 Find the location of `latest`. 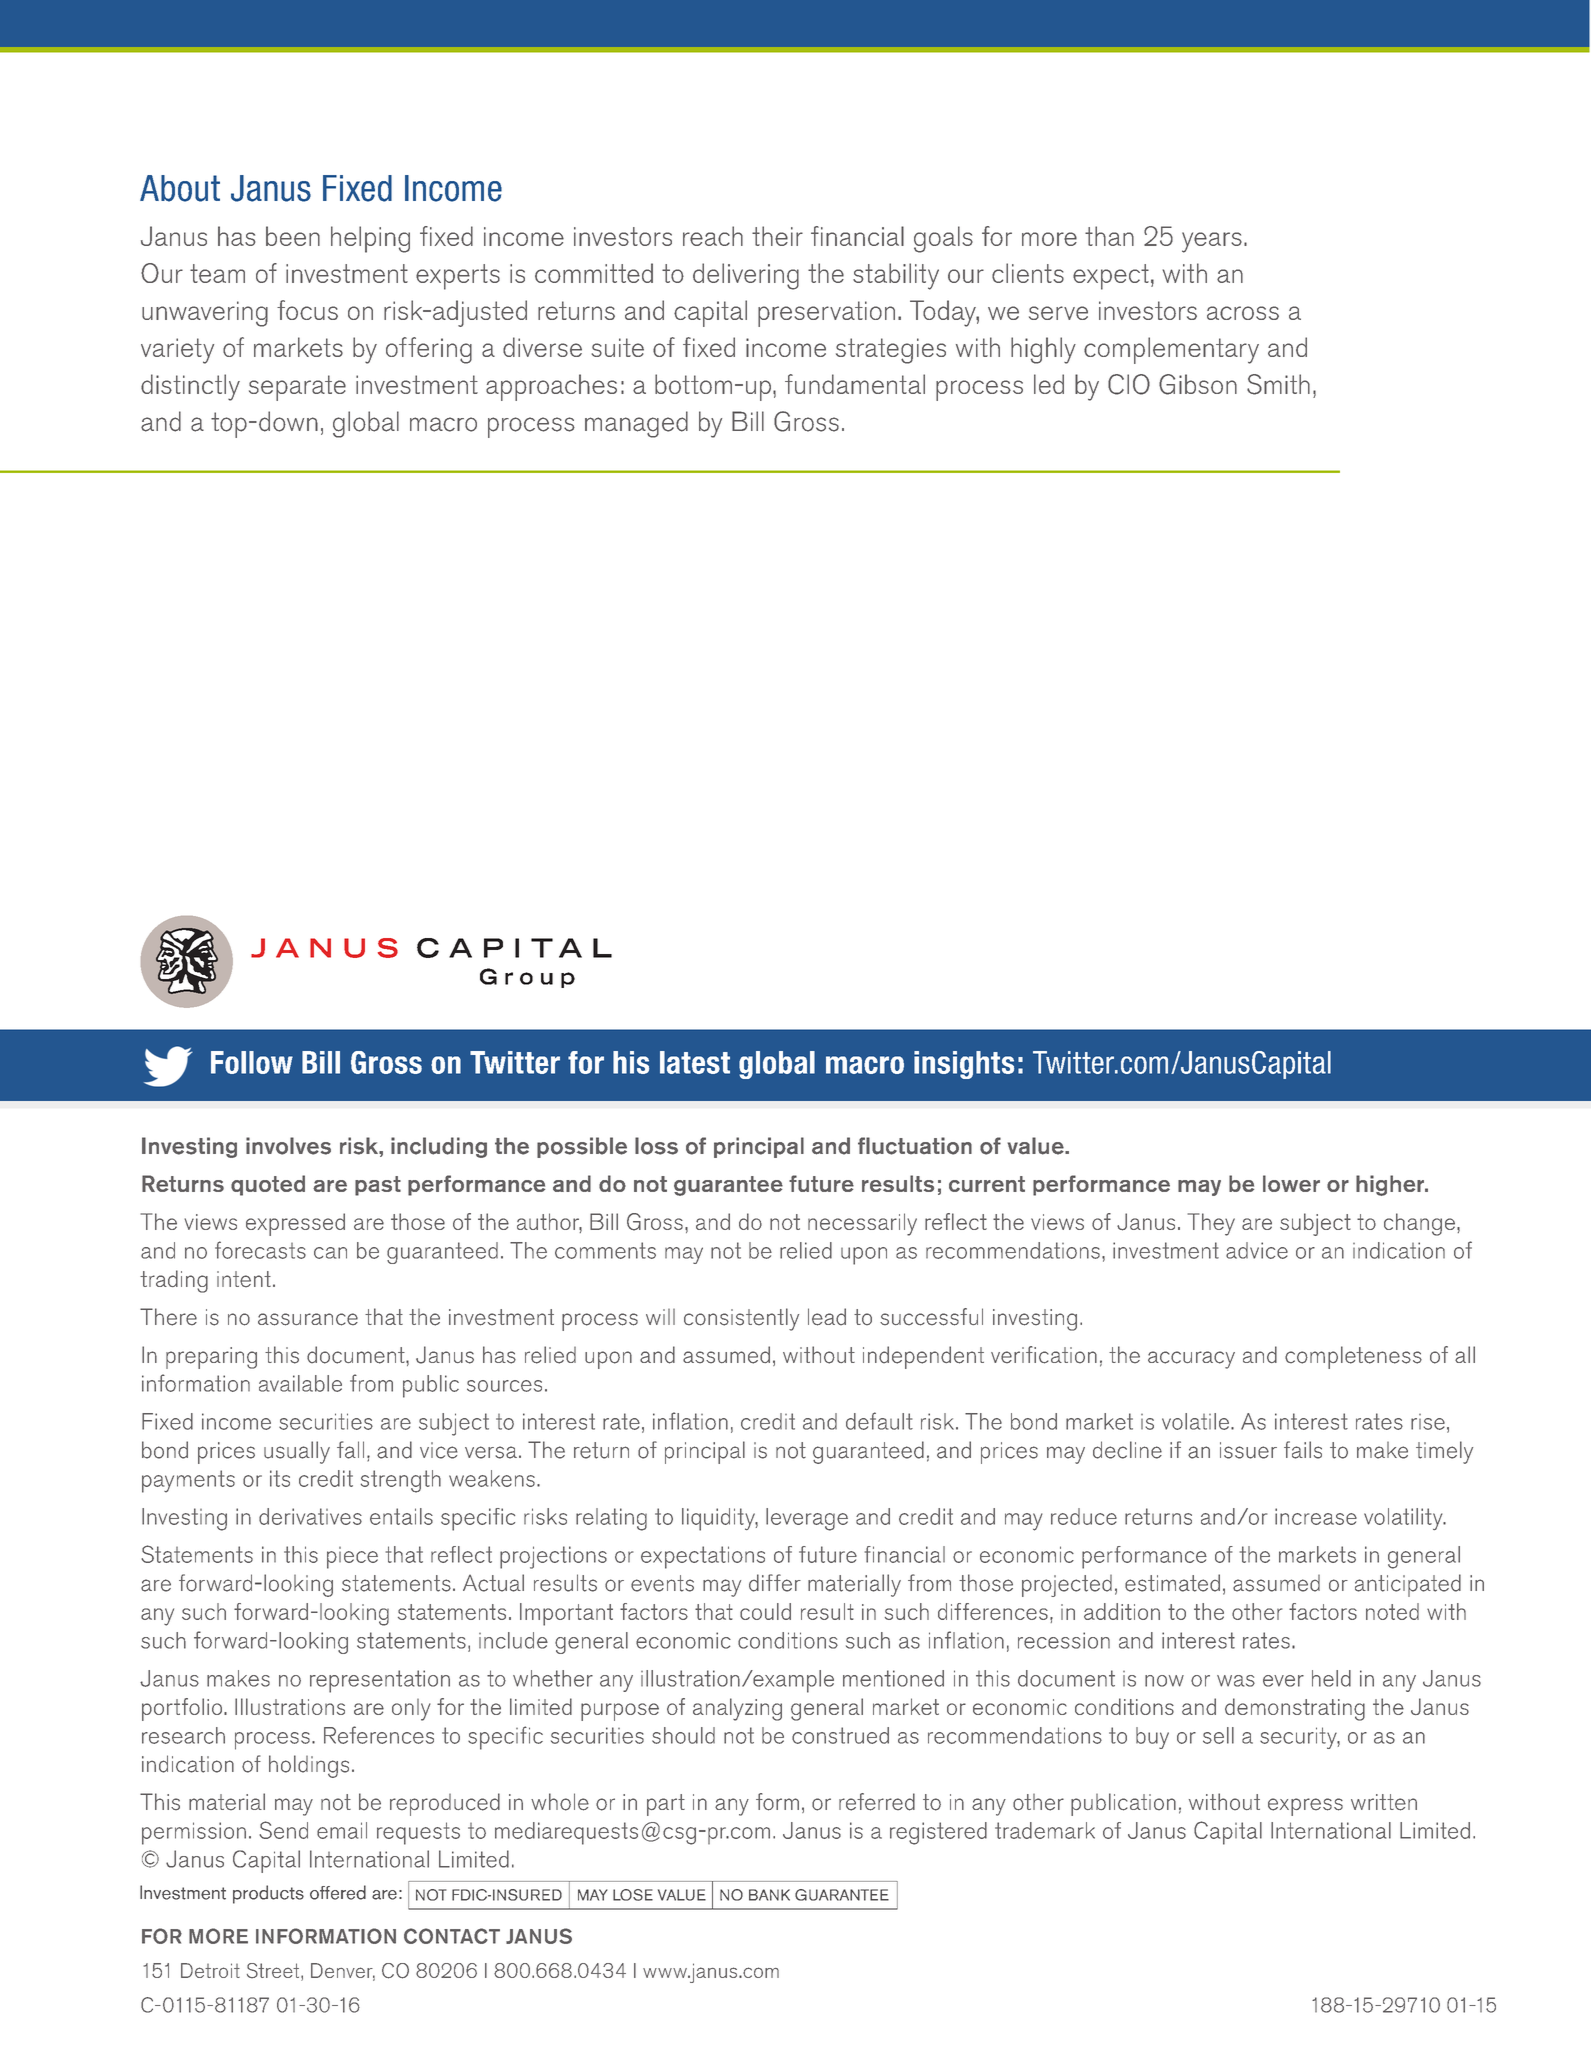

latest is located at coordinates (695, 1062).
